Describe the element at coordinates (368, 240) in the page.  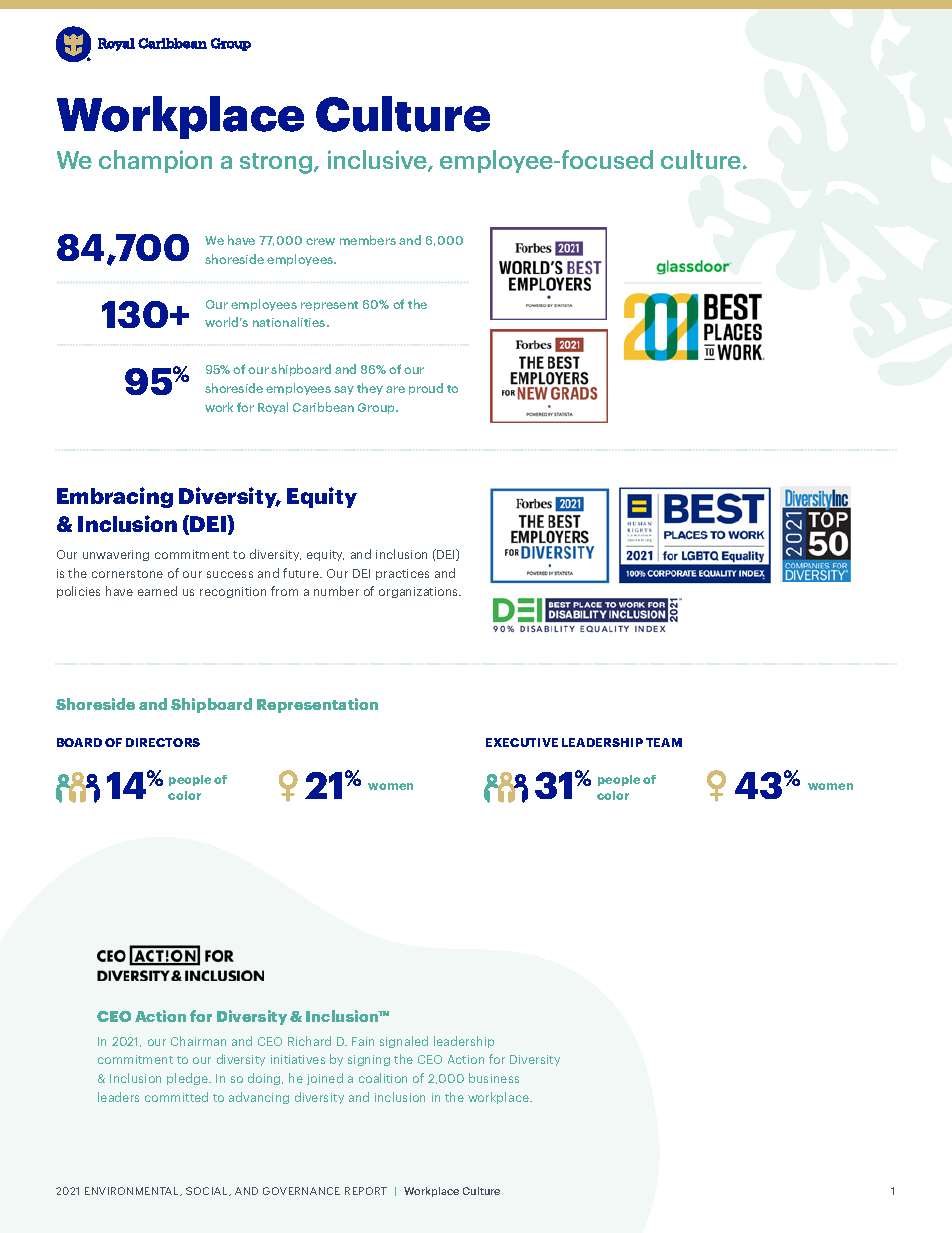
I see `members` at that location.
